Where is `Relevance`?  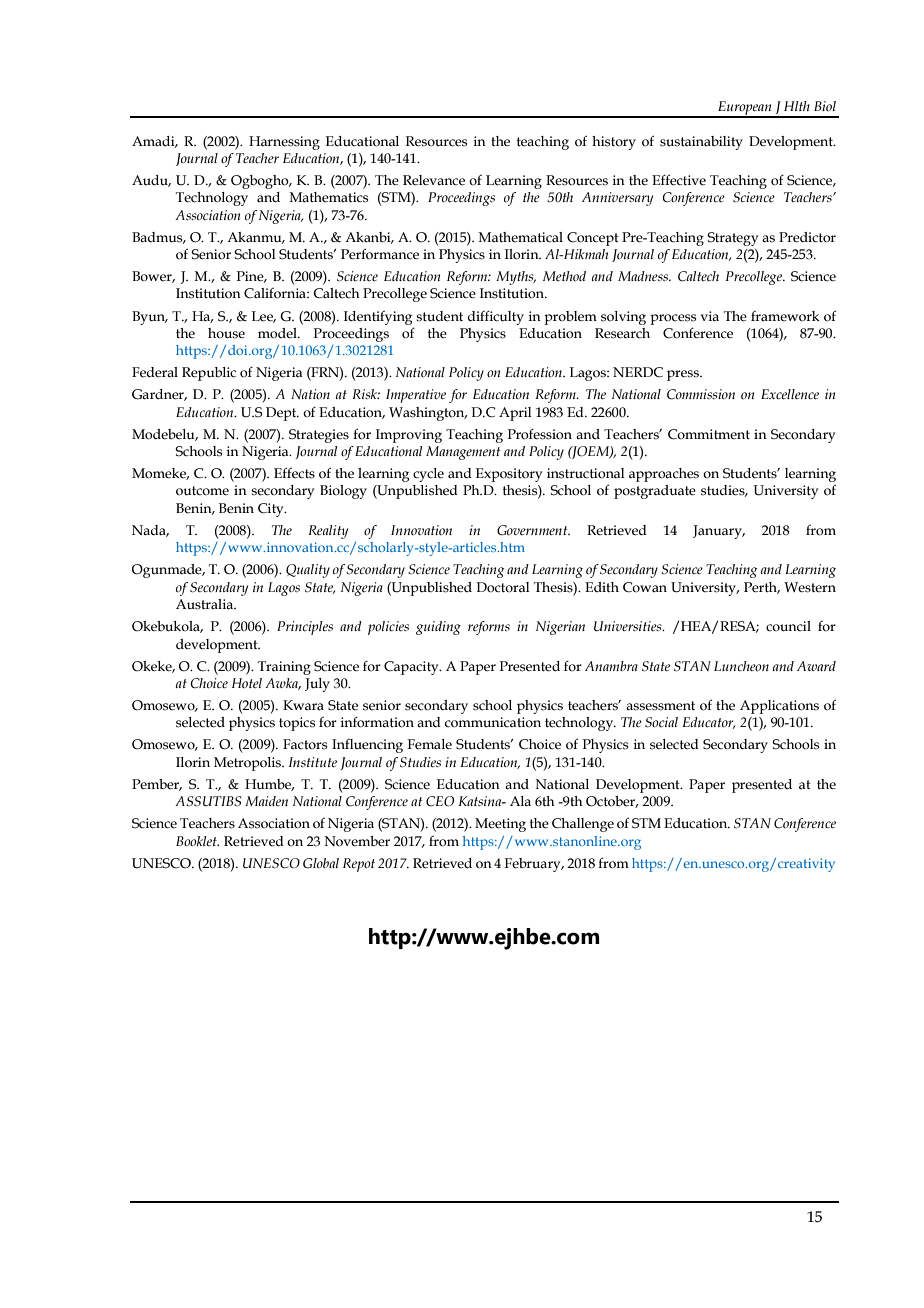
Relevance is located at coordinates (434, 180).
